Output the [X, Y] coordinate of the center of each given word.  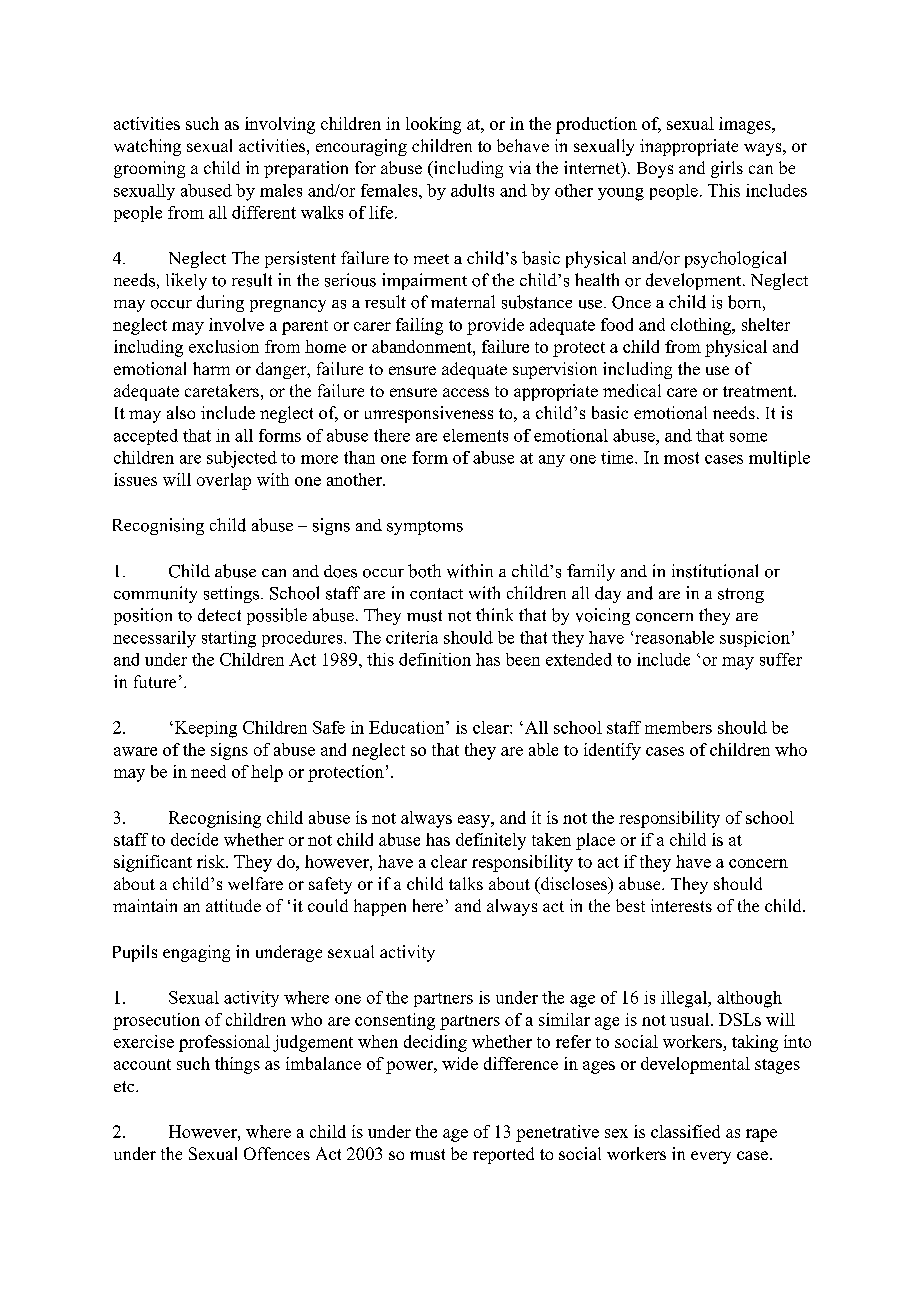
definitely [491, 841]
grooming [149, 169]
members [678, 727]
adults [472, 190]
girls [727, 169]
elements [475, 435]
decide [194, 839]
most [681, 458]
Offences [277, 1153]
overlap [224, 481]
